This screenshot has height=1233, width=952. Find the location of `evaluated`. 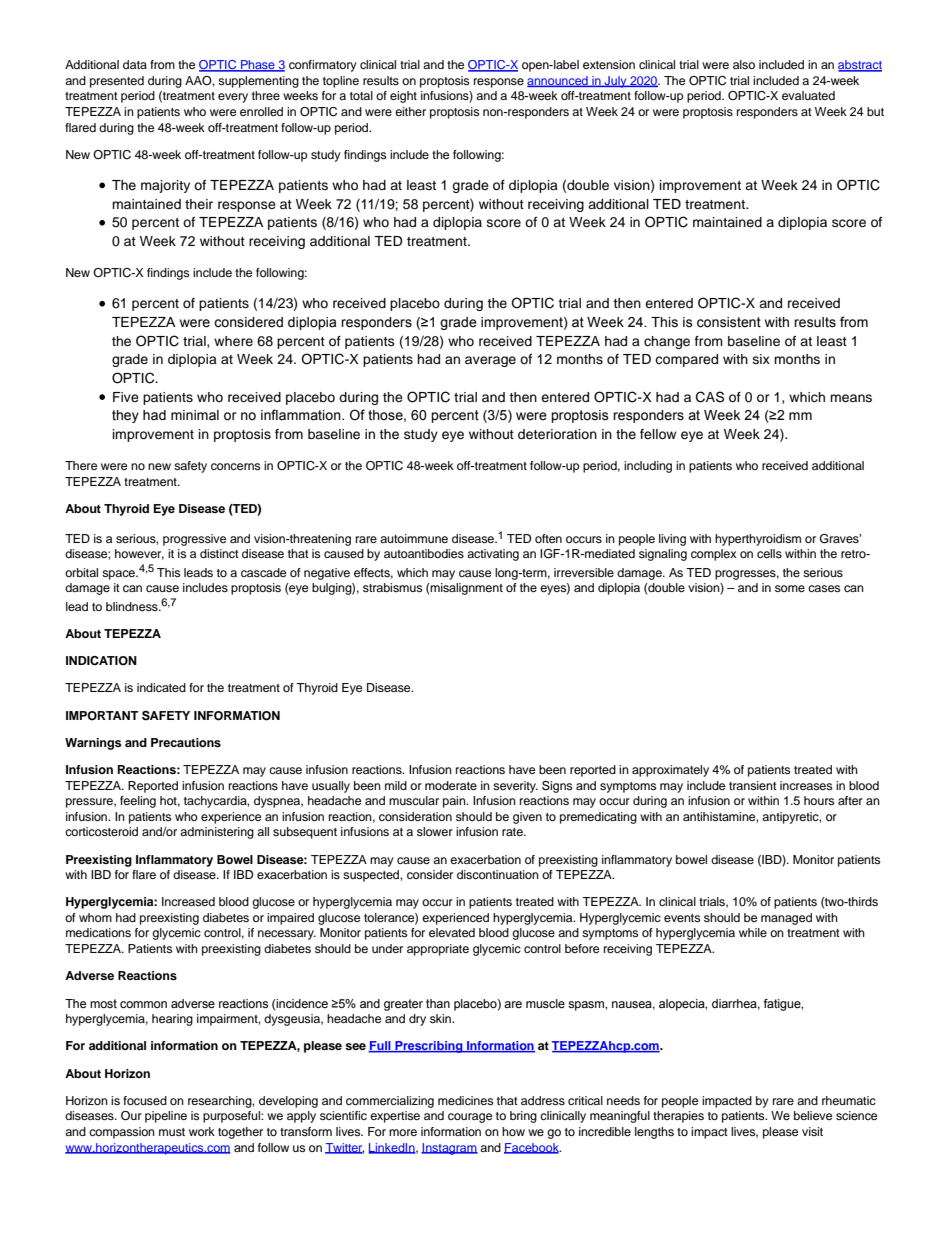

evaluated is located at coordinates (808, 95).
